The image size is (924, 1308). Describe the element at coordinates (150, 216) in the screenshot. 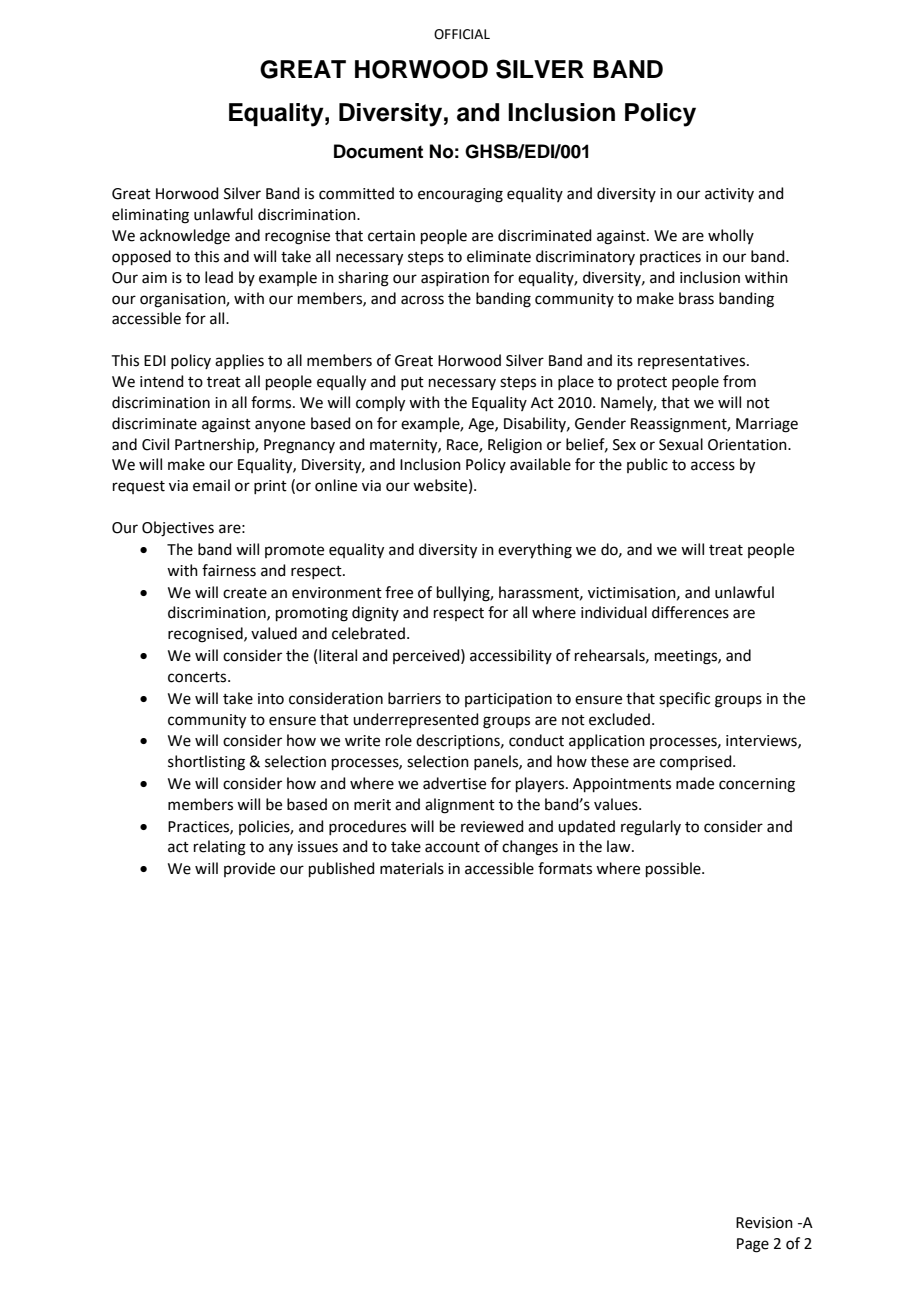

I see `eliminating` at that location.
